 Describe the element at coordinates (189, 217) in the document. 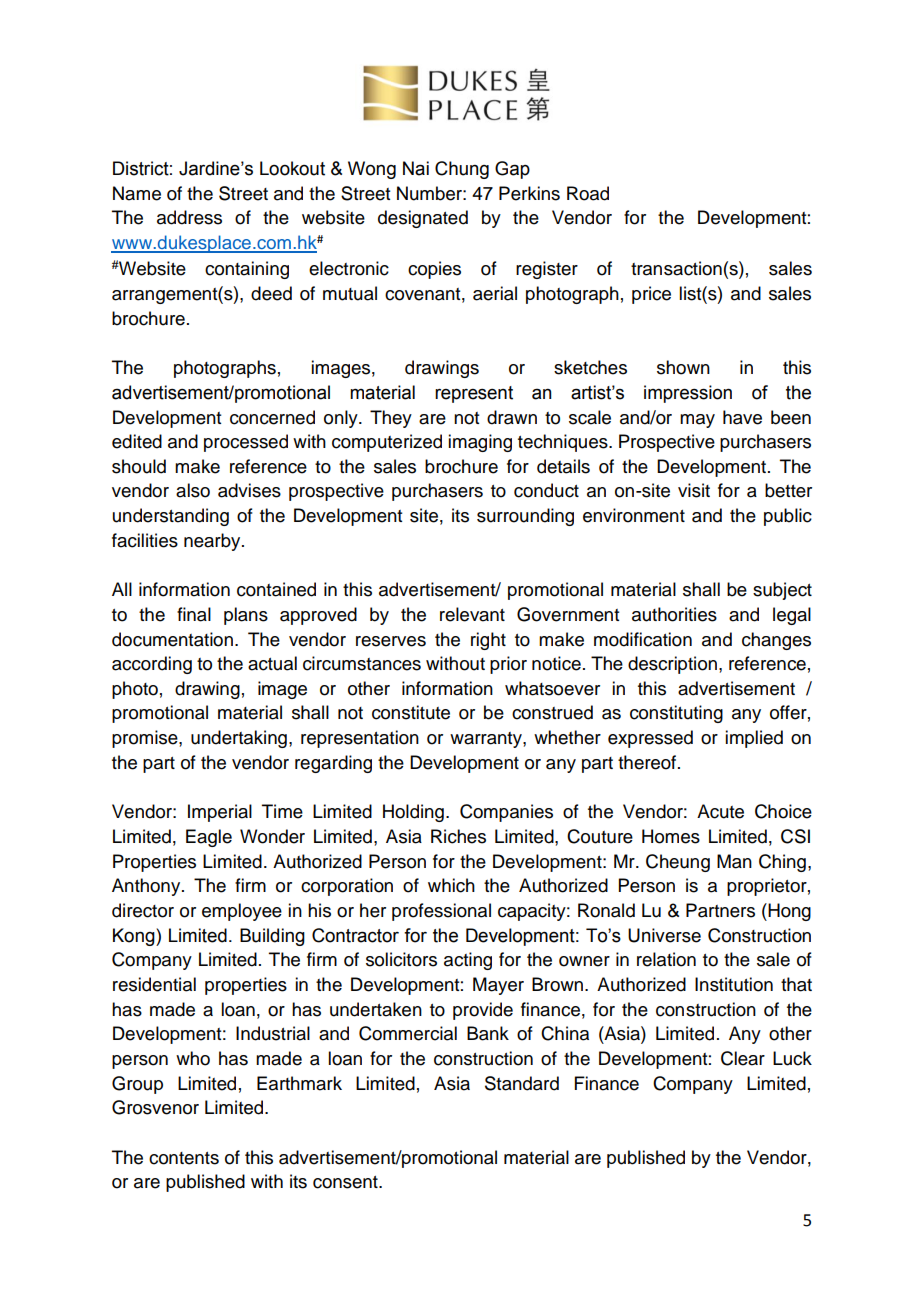

I see `address` at that location.
